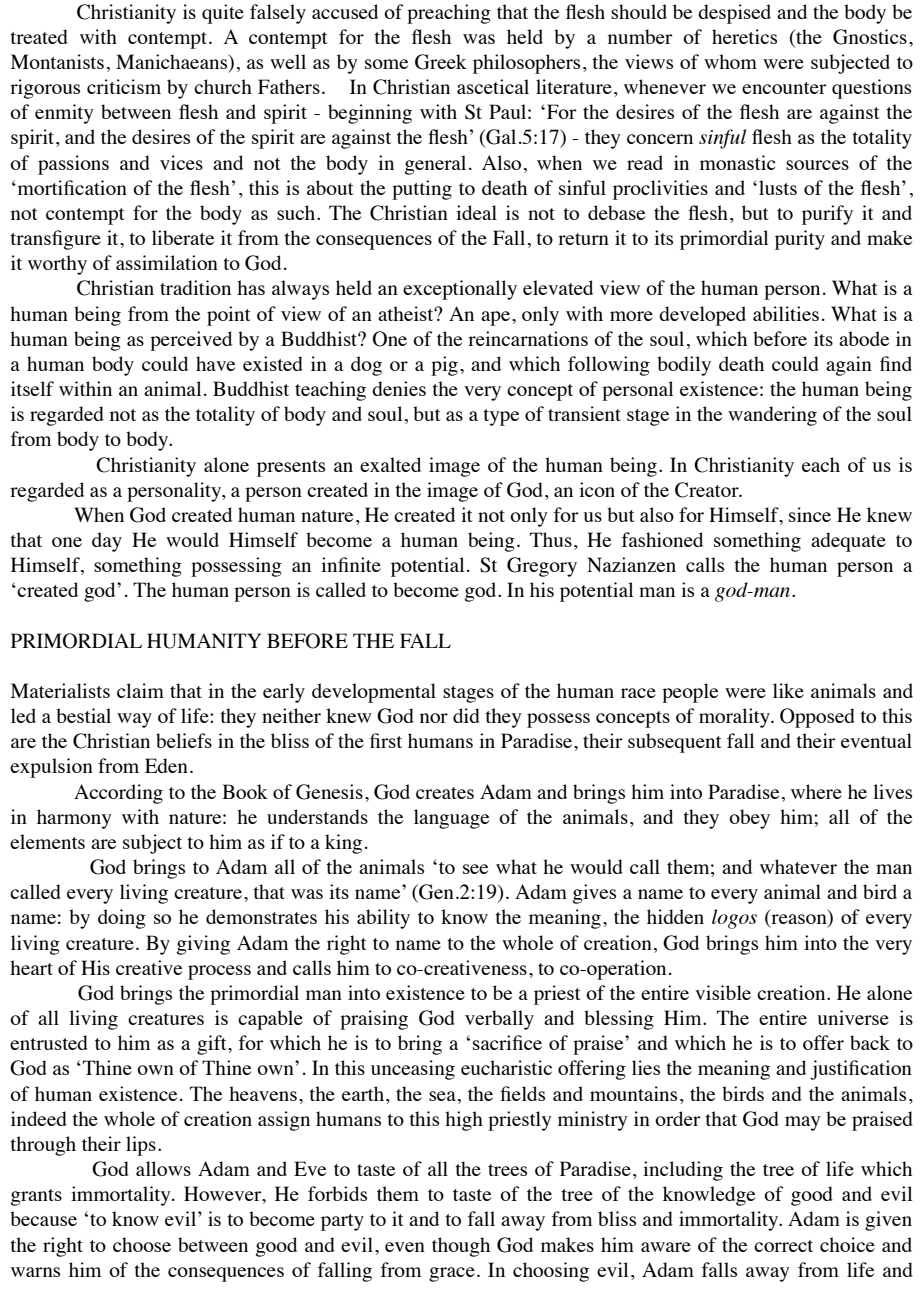 The height and width of the screenshot is (1294, 924). I want to click on obey, so click(749, 819).
